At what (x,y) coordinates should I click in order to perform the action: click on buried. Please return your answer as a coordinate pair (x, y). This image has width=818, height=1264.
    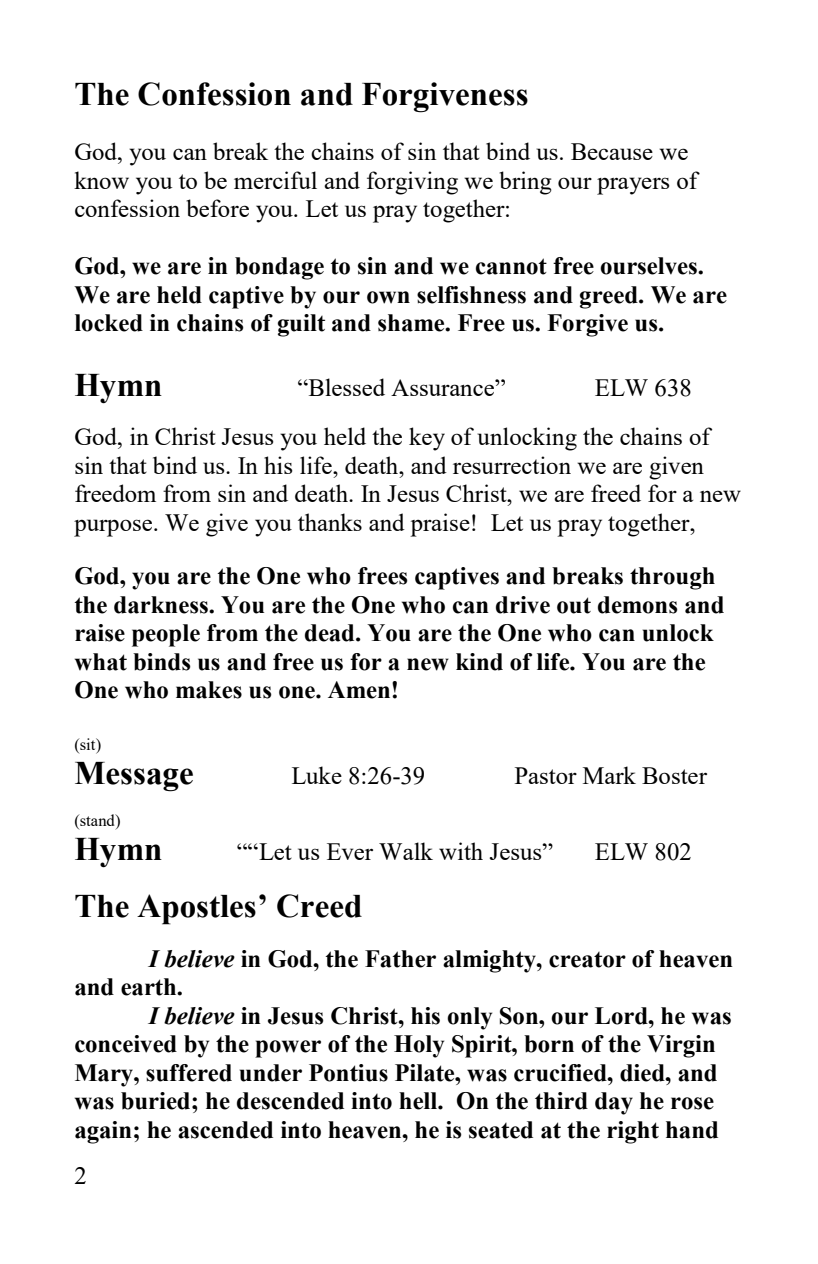
    Looking at the image, I should click on (157, 1101).
